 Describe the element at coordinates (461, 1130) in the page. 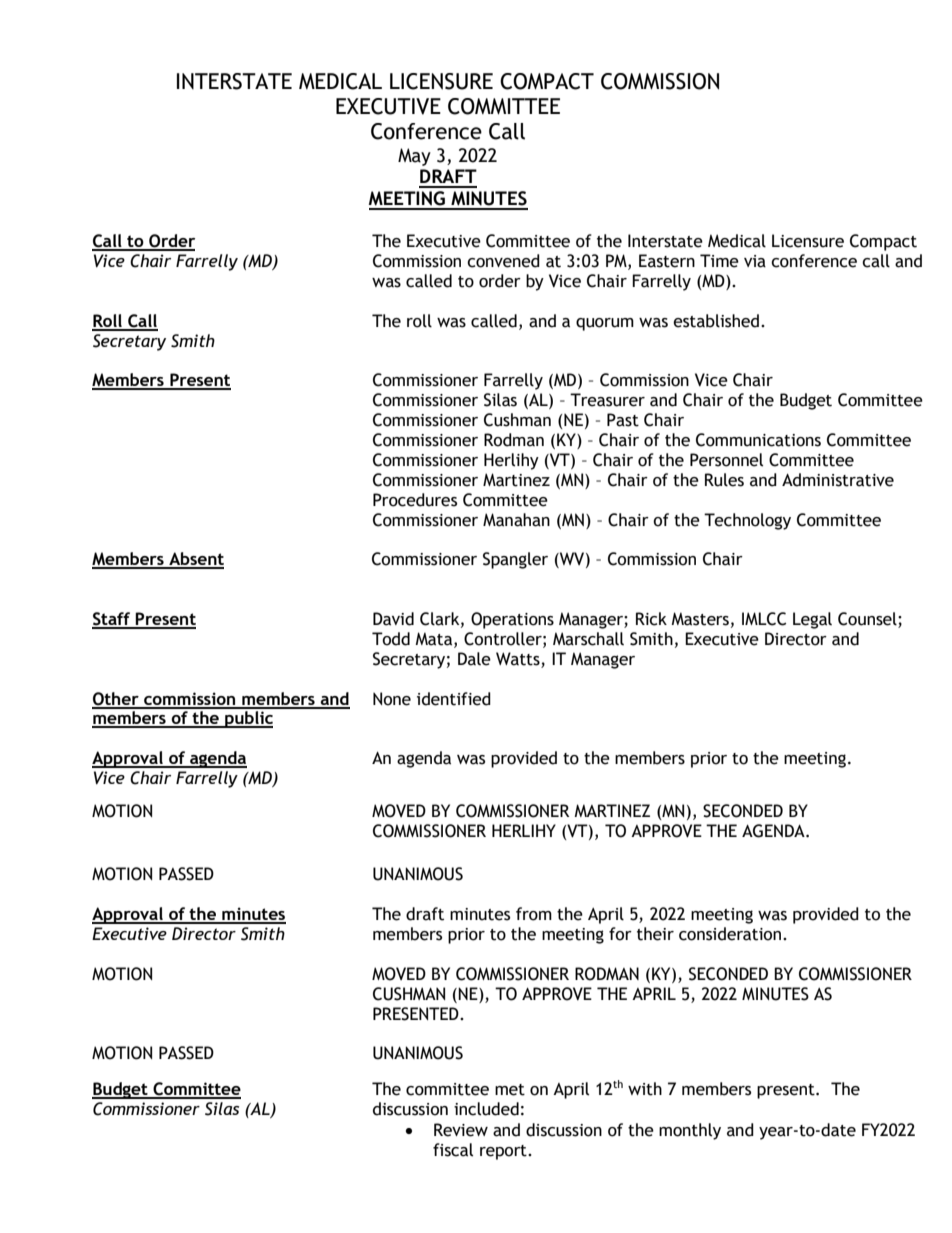

I see `Review` at that location.
